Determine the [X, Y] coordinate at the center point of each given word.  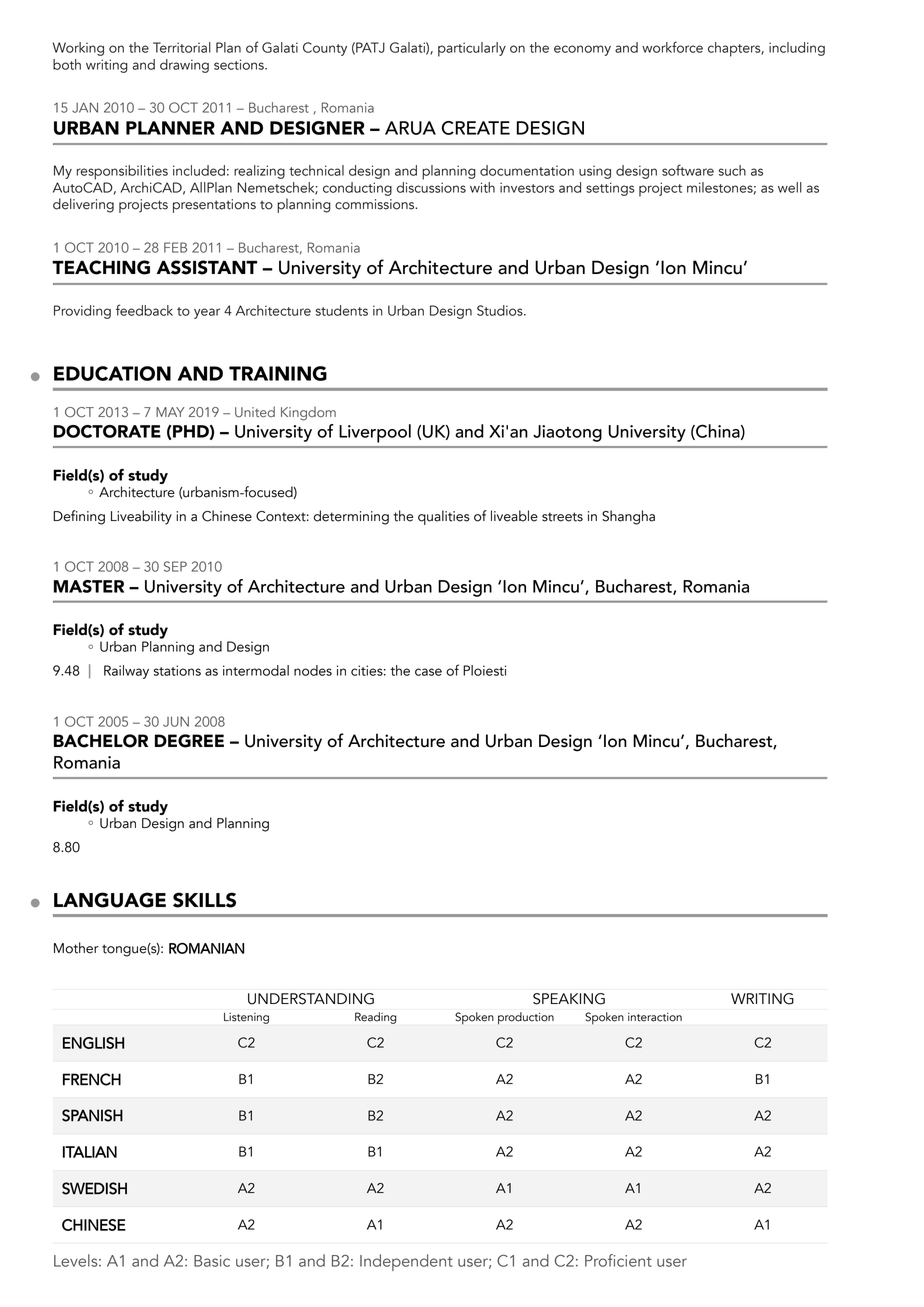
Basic [212, 1261]
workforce [672, 47]
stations [177, 670]
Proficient [618, 1260]
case [428, 672]
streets [562, 517]
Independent [406, 1262]
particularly [472, 49]
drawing [184, 66]
